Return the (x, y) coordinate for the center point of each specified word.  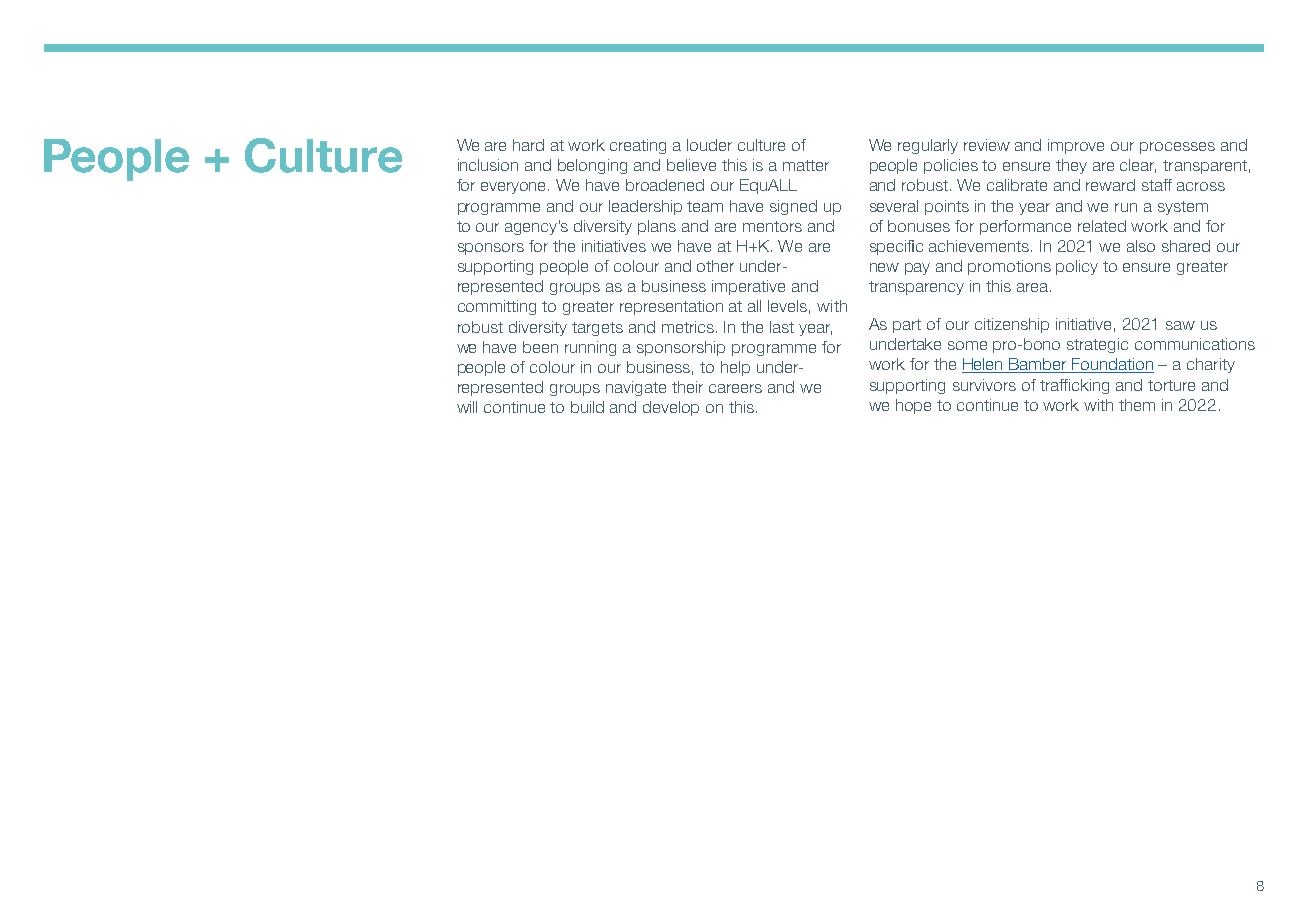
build (587, 407)
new (884, 267)
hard (528, 145)
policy (1077, 267)
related (1102, 226)
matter (806, 165)
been (540, 347)
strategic (1097, 345)
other (715, 266)
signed (793, 207)
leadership (645, 207)
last (782, 327)
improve (1076, 146)
